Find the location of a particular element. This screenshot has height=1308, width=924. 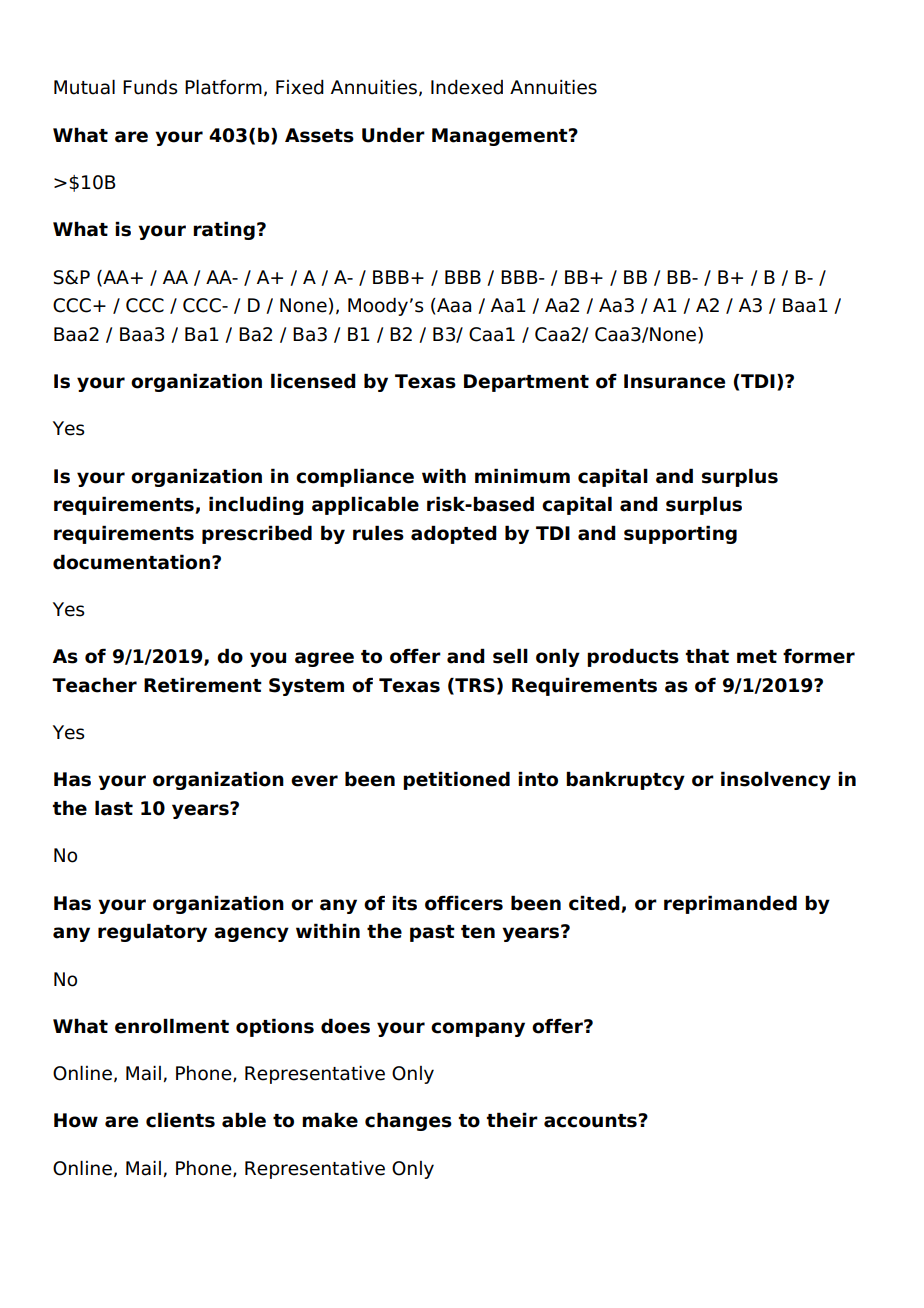

documentation is located at coordinates (131, 562).
